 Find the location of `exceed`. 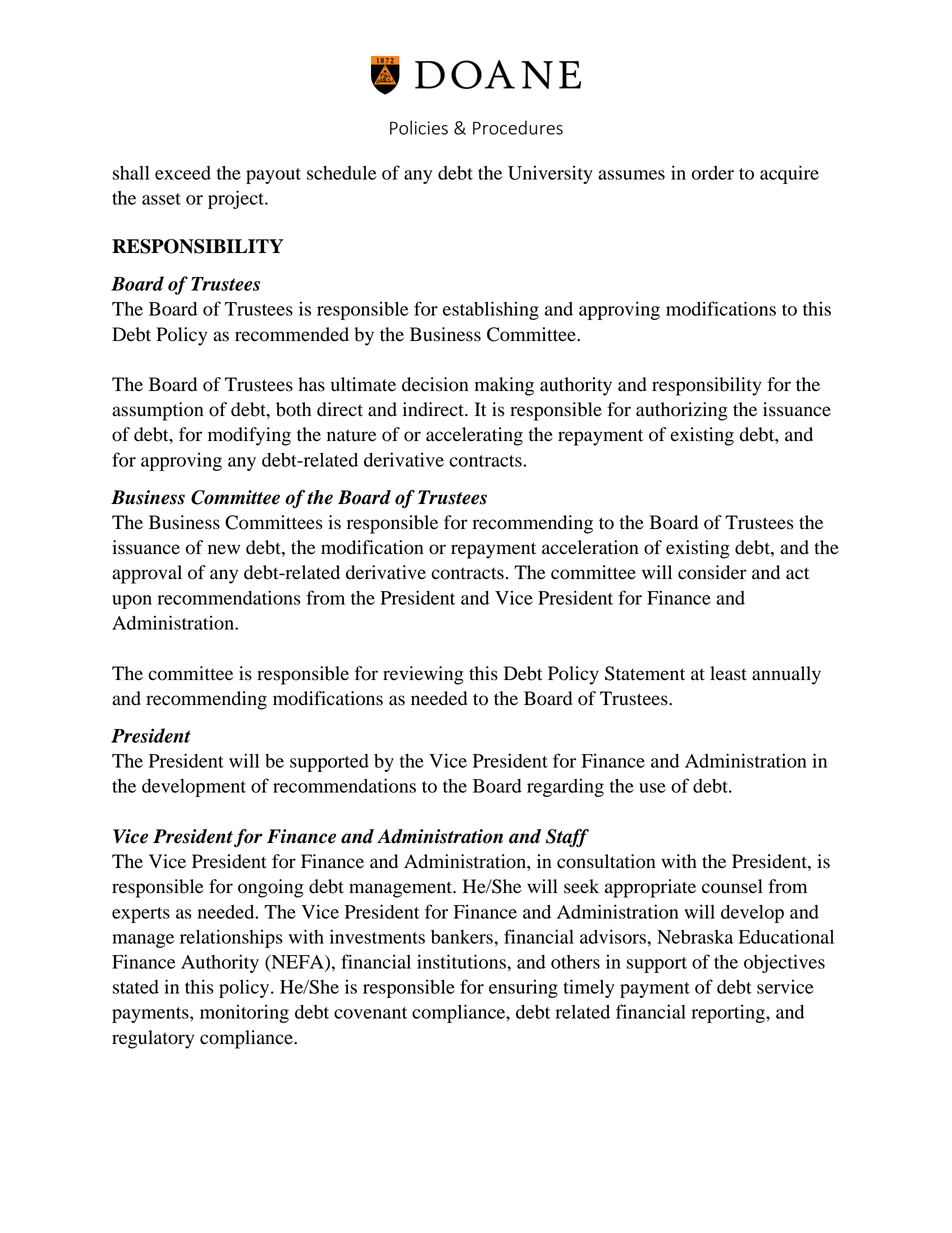

exceed is located at coordinates (183, 173).
